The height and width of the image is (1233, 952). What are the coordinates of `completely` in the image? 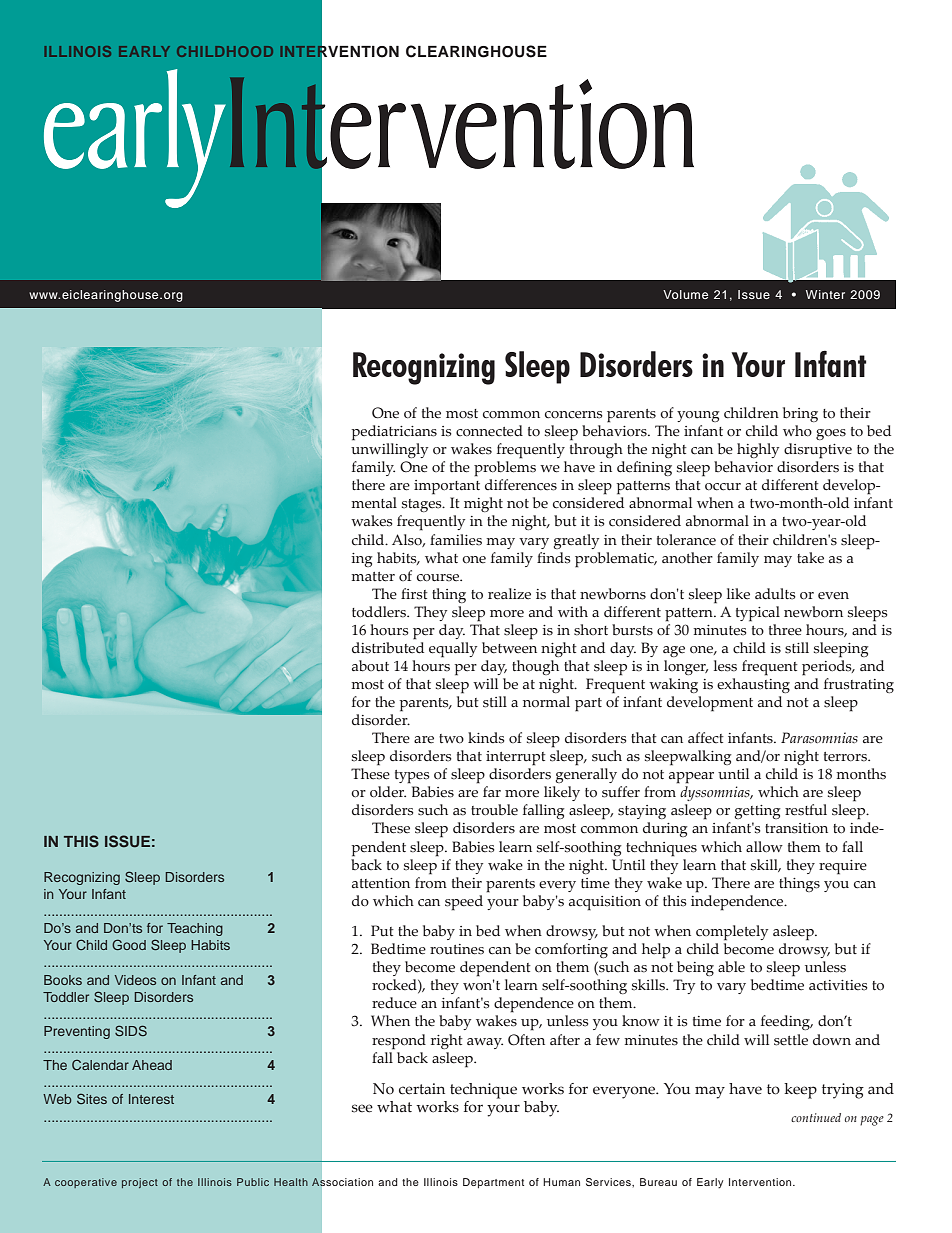 It's located at (732, 933).
